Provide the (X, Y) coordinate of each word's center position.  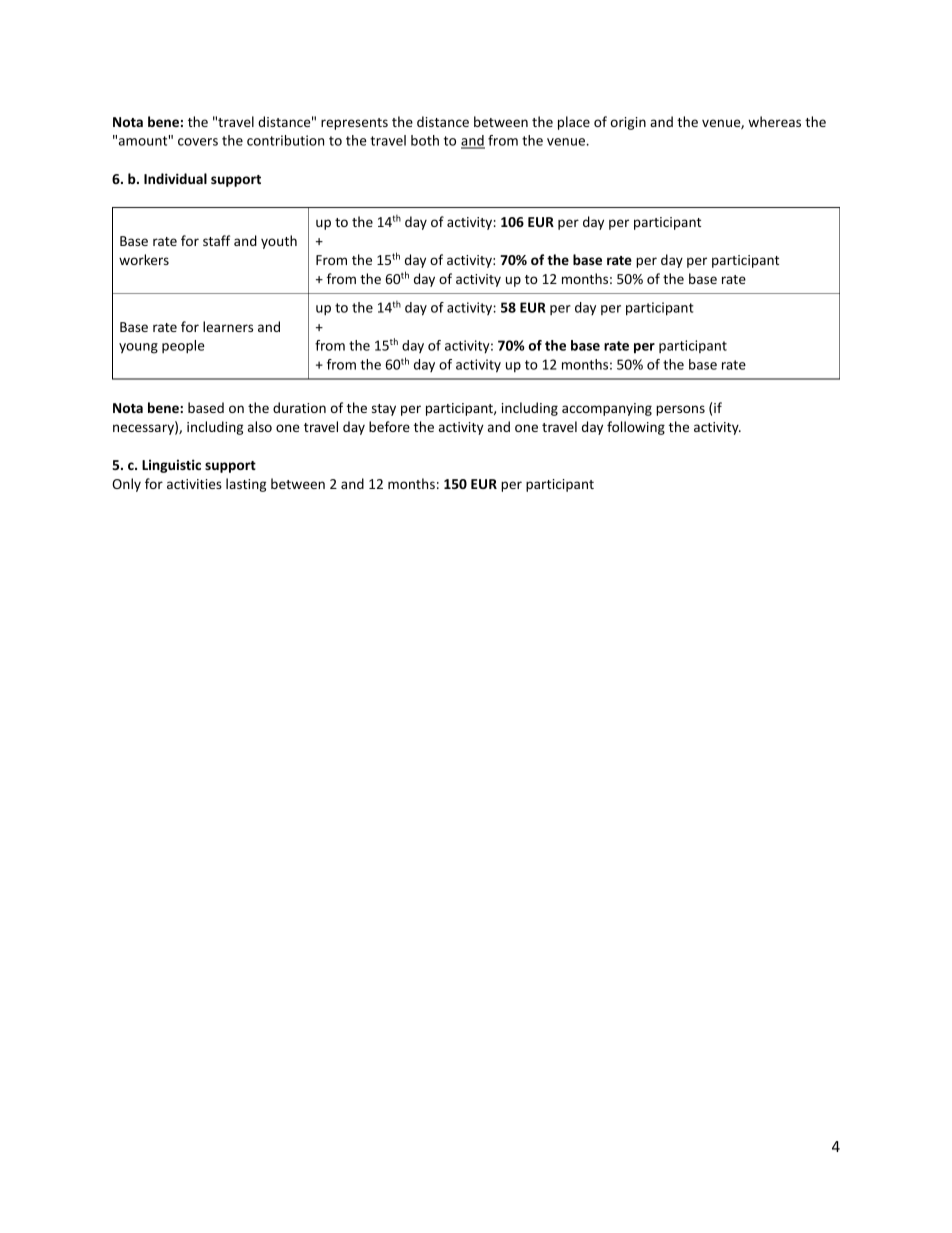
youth (279, 242)
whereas (774, 121)
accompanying (607, 409)
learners (228, 326)
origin (628, 123)
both (425, 140)
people (183, 347)
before (389, 426)
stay (384, 410)
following (636, 428)
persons (680, 410)
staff (216, 240)
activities (194, 484)
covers (198, 142)
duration (299, 407)
